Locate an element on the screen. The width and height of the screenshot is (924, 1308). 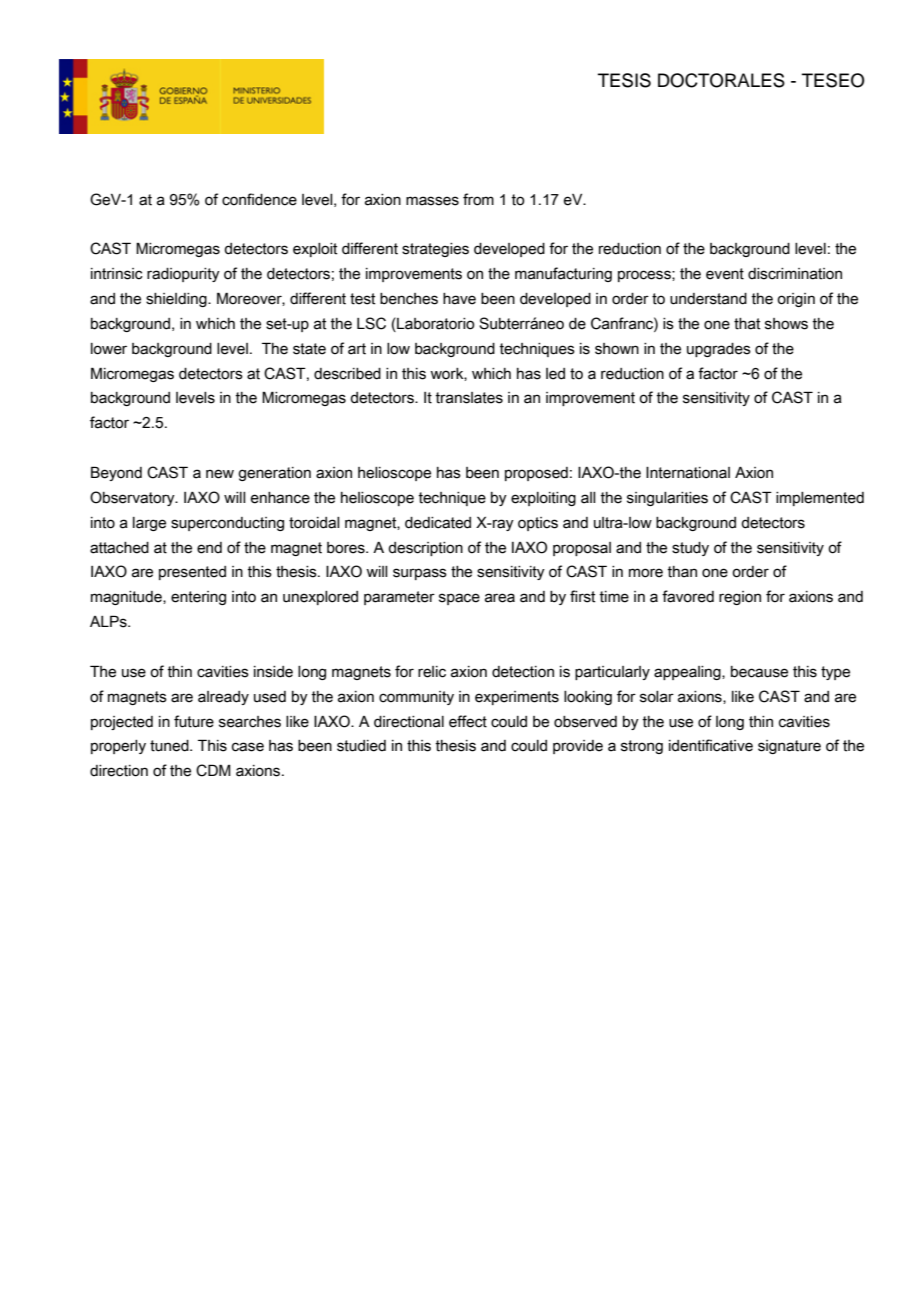
inside is located at coordinates (273, 672).
